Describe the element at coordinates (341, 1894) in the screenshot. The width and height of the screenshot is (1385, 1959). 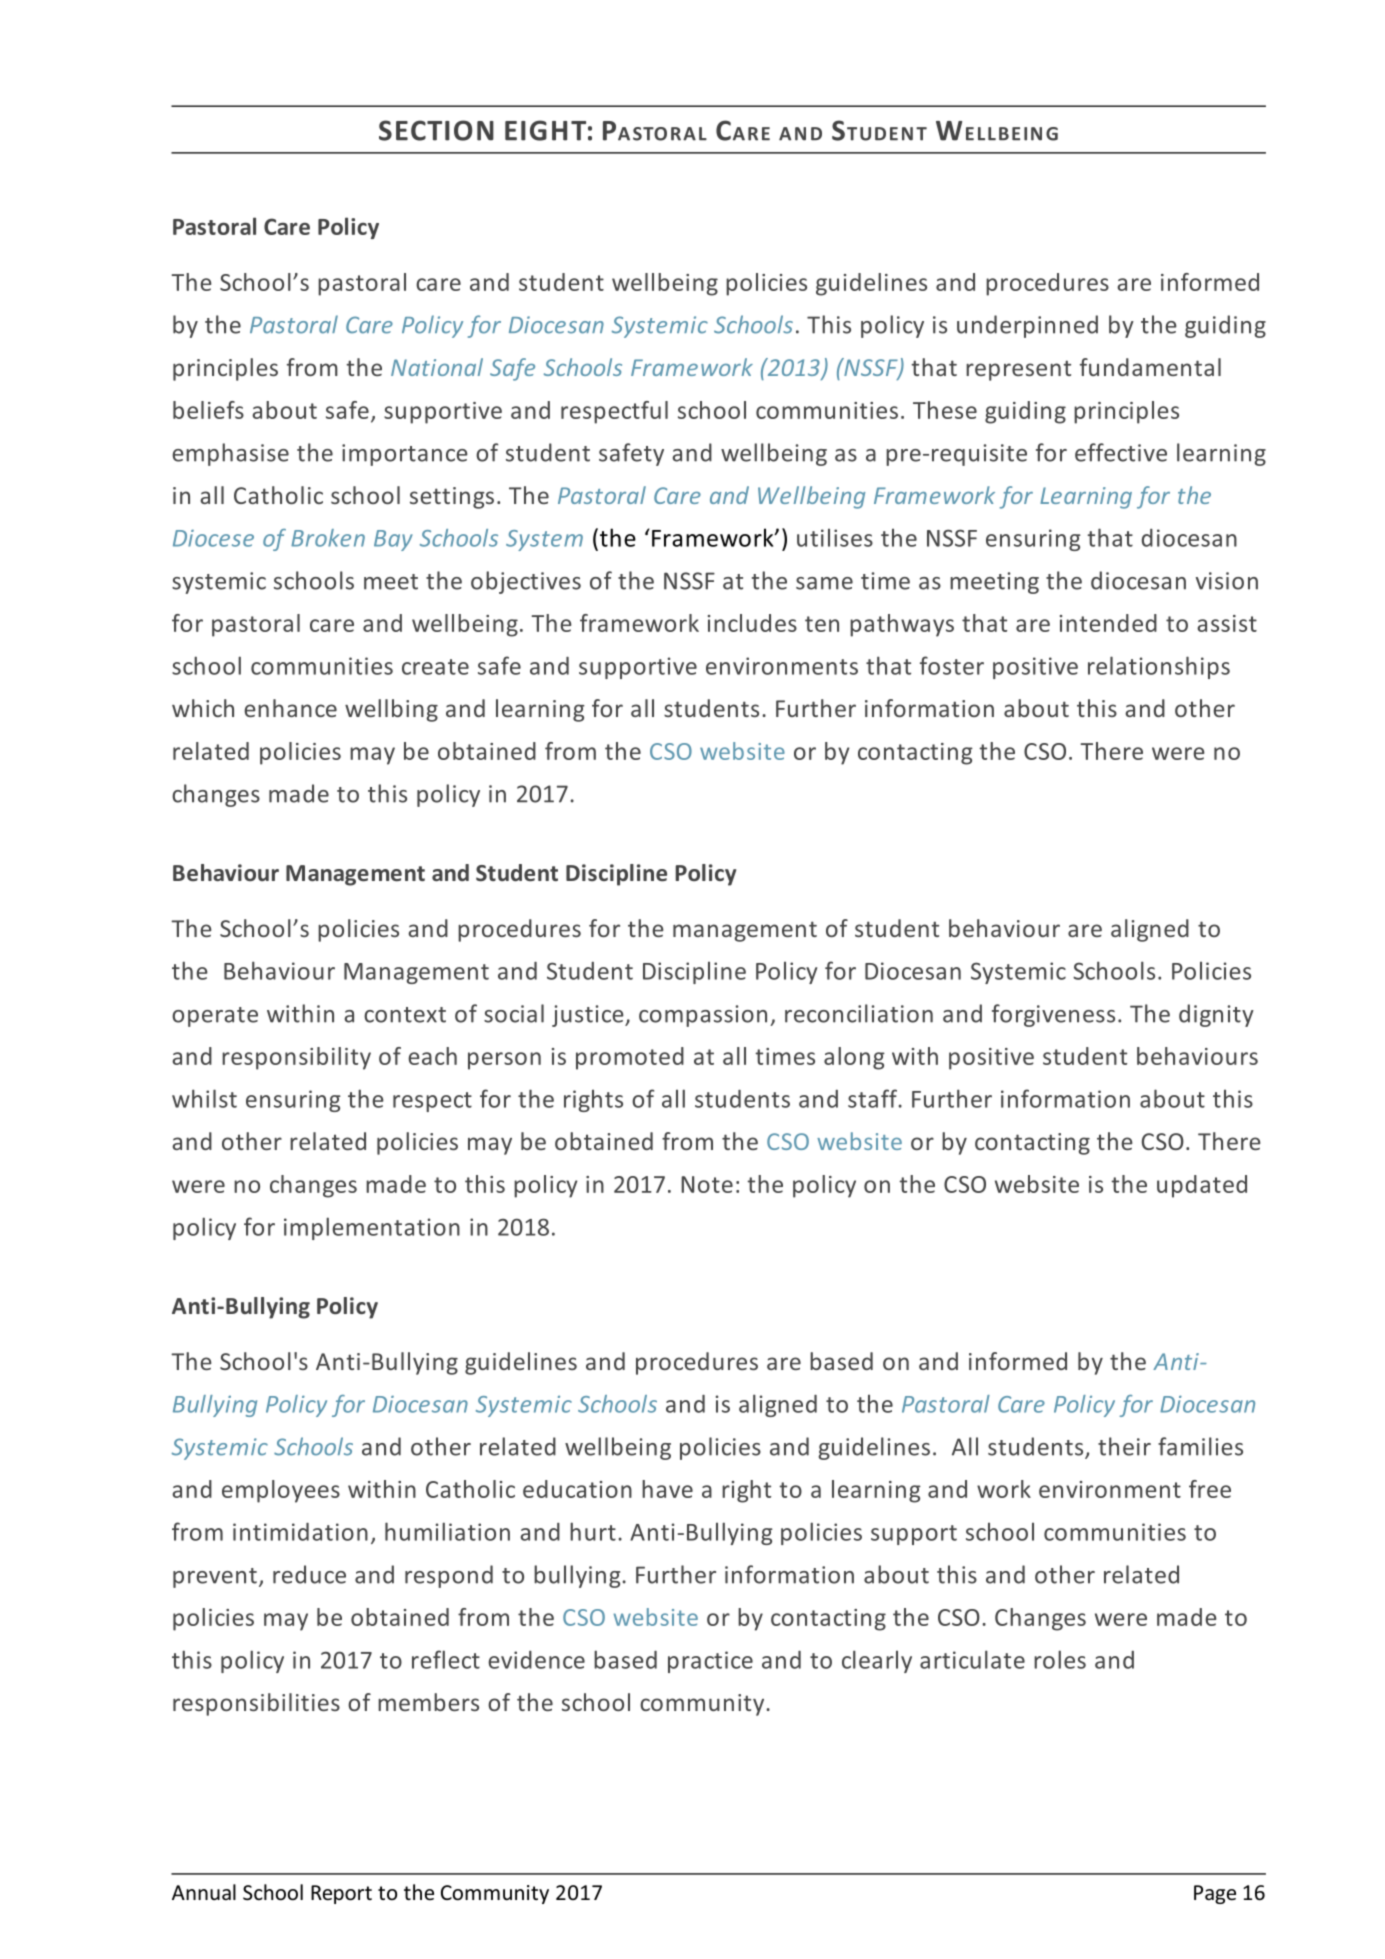
I see `Report` at that location.
